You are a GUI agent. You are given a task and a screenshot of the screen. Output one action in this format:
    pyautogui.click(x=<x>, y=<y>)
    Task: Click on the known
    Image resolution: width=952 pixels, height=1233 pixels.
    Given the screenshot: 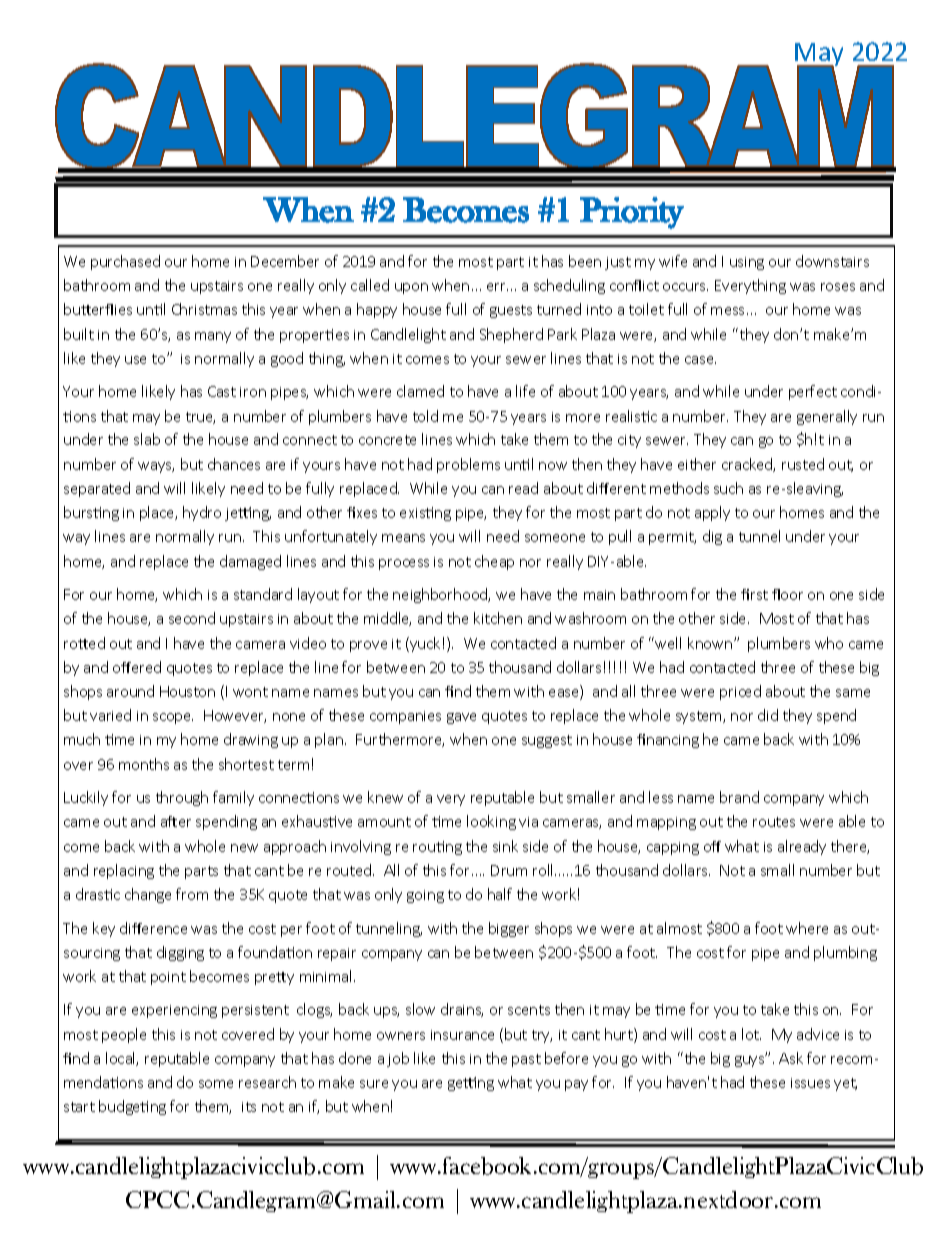 What is the action you would take?
    pyautogui.click(x=710, y=643)
